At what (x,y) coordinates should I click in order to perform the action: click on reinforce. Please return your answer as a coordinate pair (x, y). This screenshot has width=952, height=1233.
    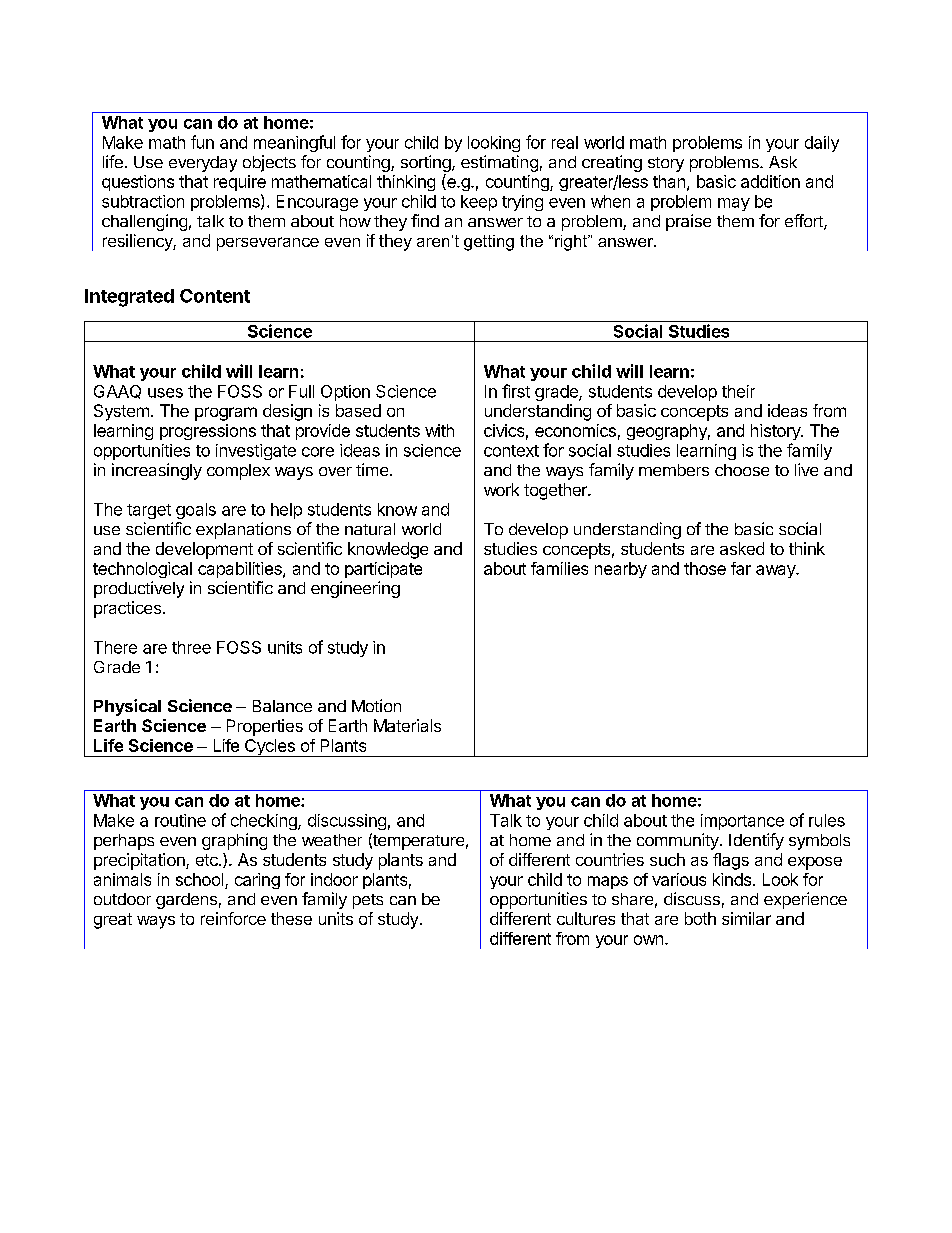
    Looking at the image, I should click on (233, 918).
